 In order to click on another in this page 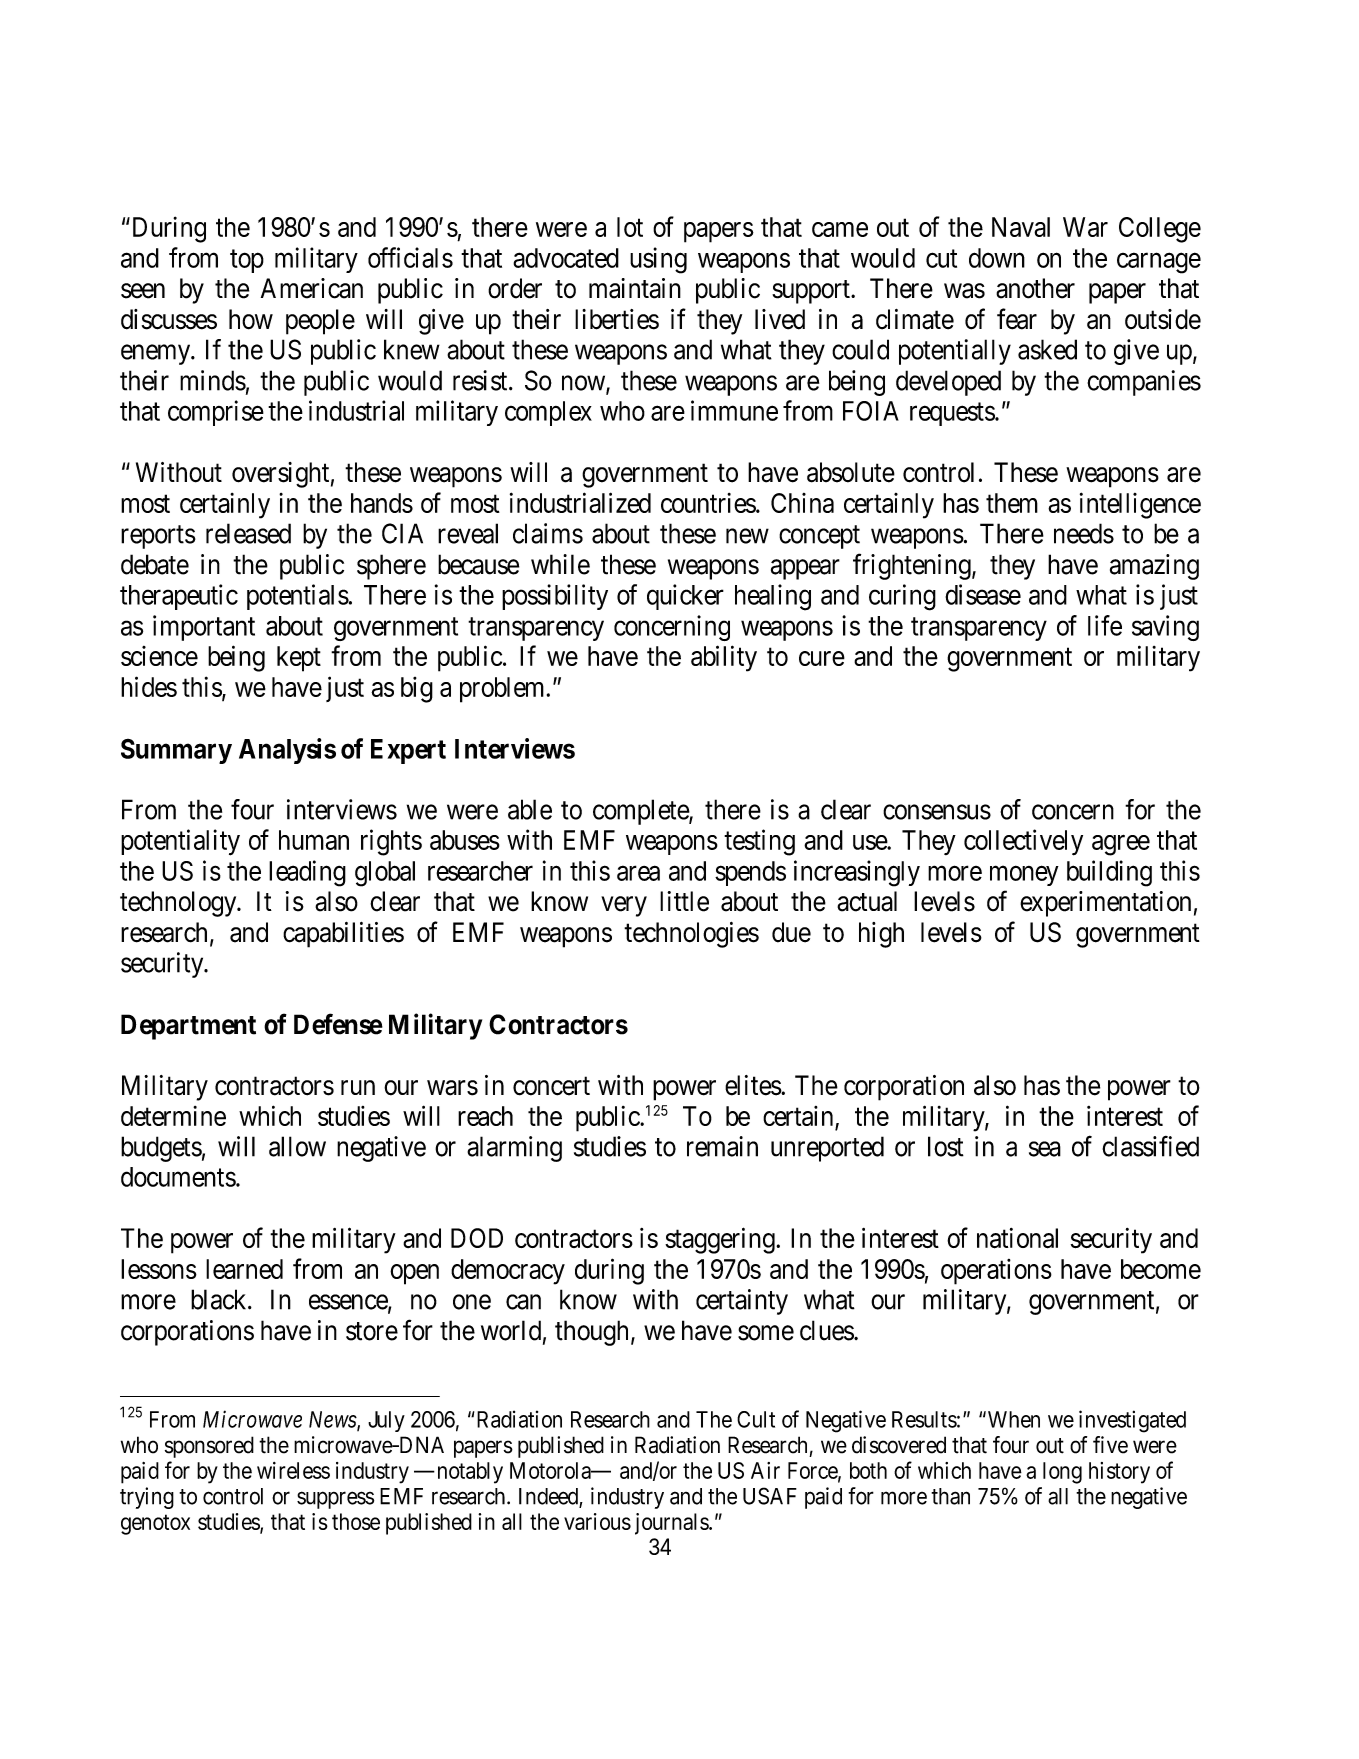, I will do `click(1035, 288)`.
